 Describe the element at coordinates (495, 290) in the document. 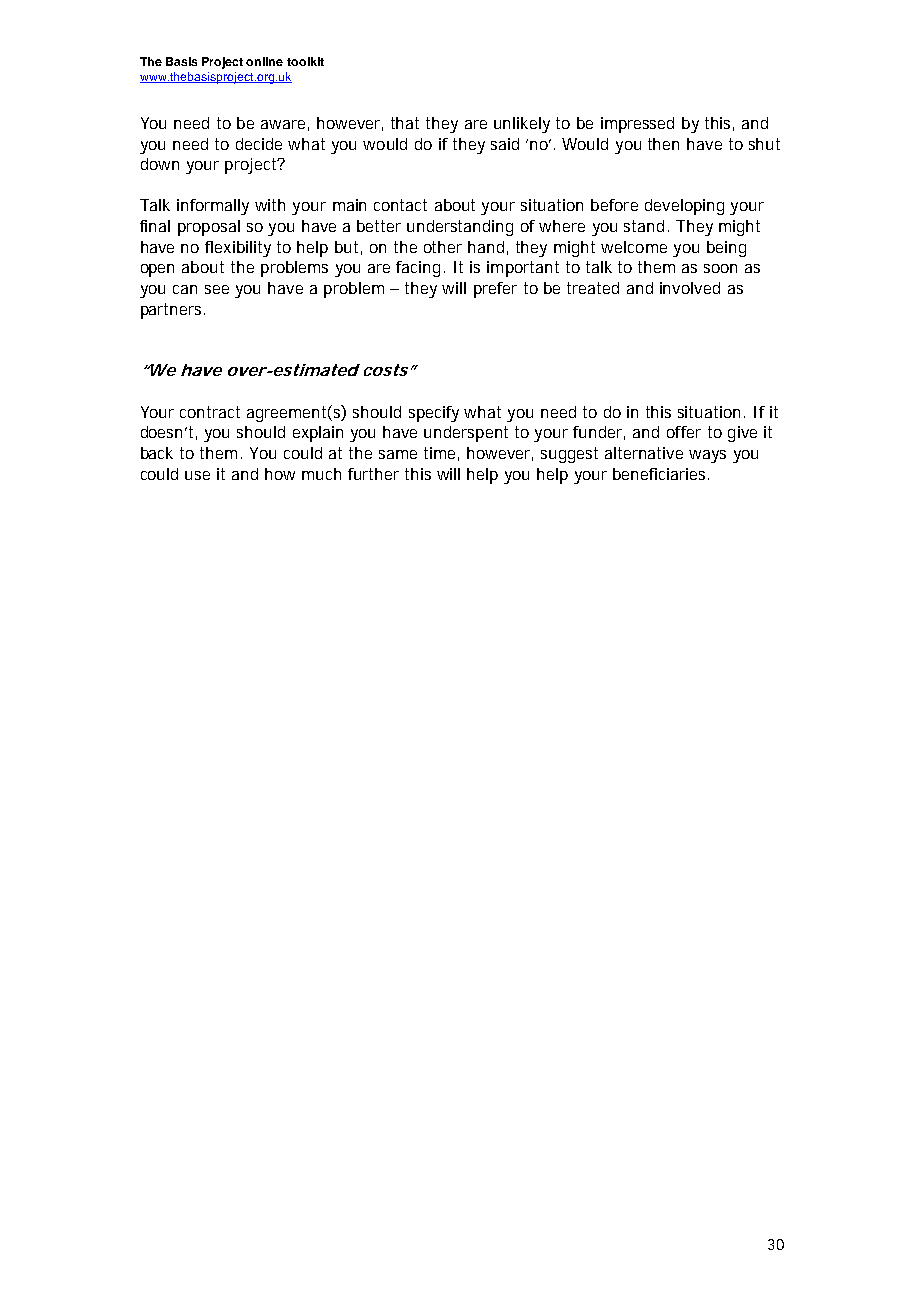

I see `prefer` at that location.
